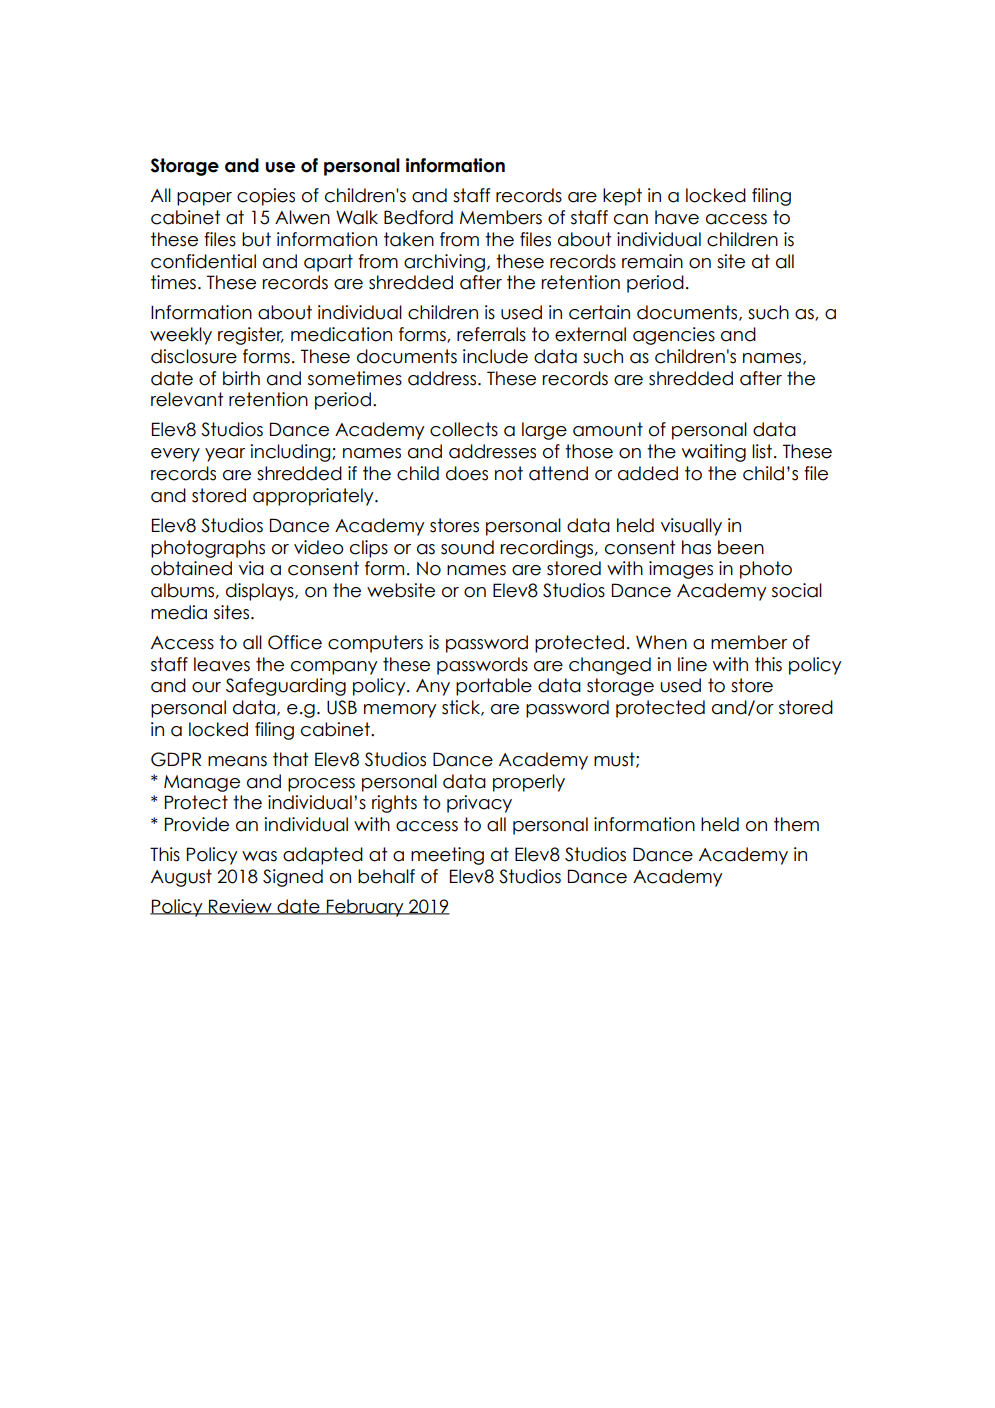 The image size is (995, 1408). Describe the element at coordinates (240, 907) in the image. I see `Review` at that location.
